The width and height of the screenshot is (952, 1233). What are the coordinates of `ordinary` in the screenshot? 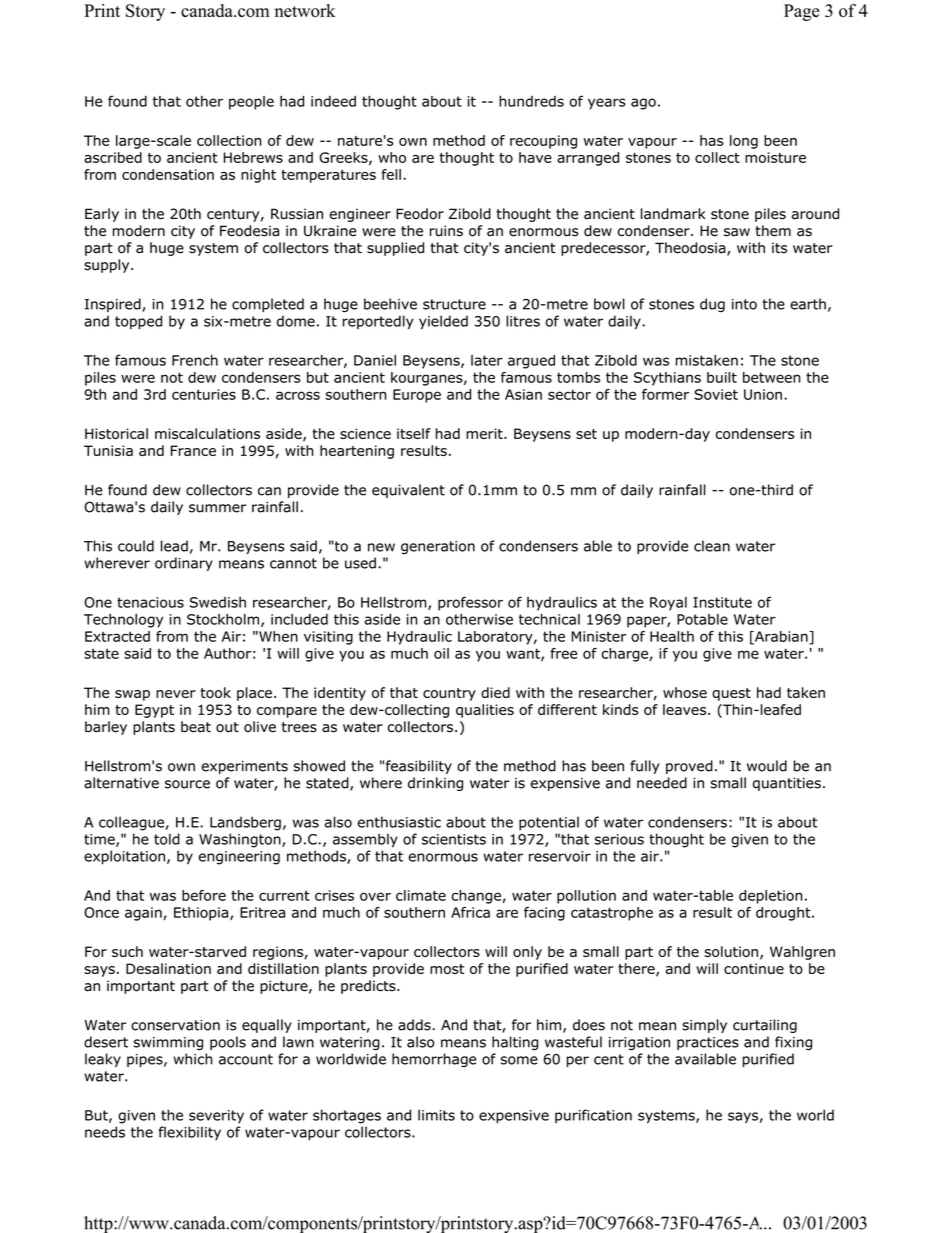 It's located at (184, 564).
